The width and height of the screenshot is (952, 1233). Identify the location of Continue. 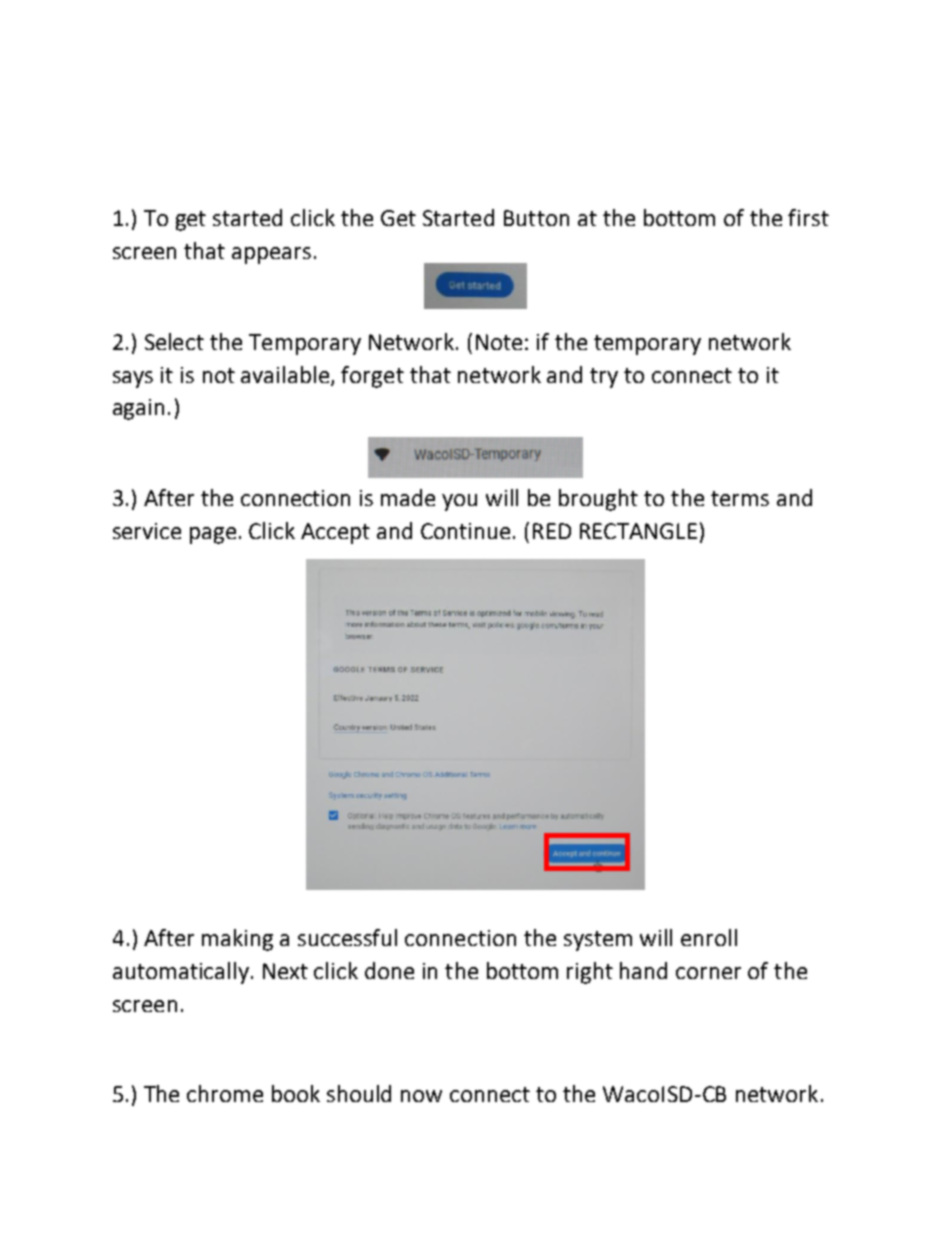
(465, 531).
